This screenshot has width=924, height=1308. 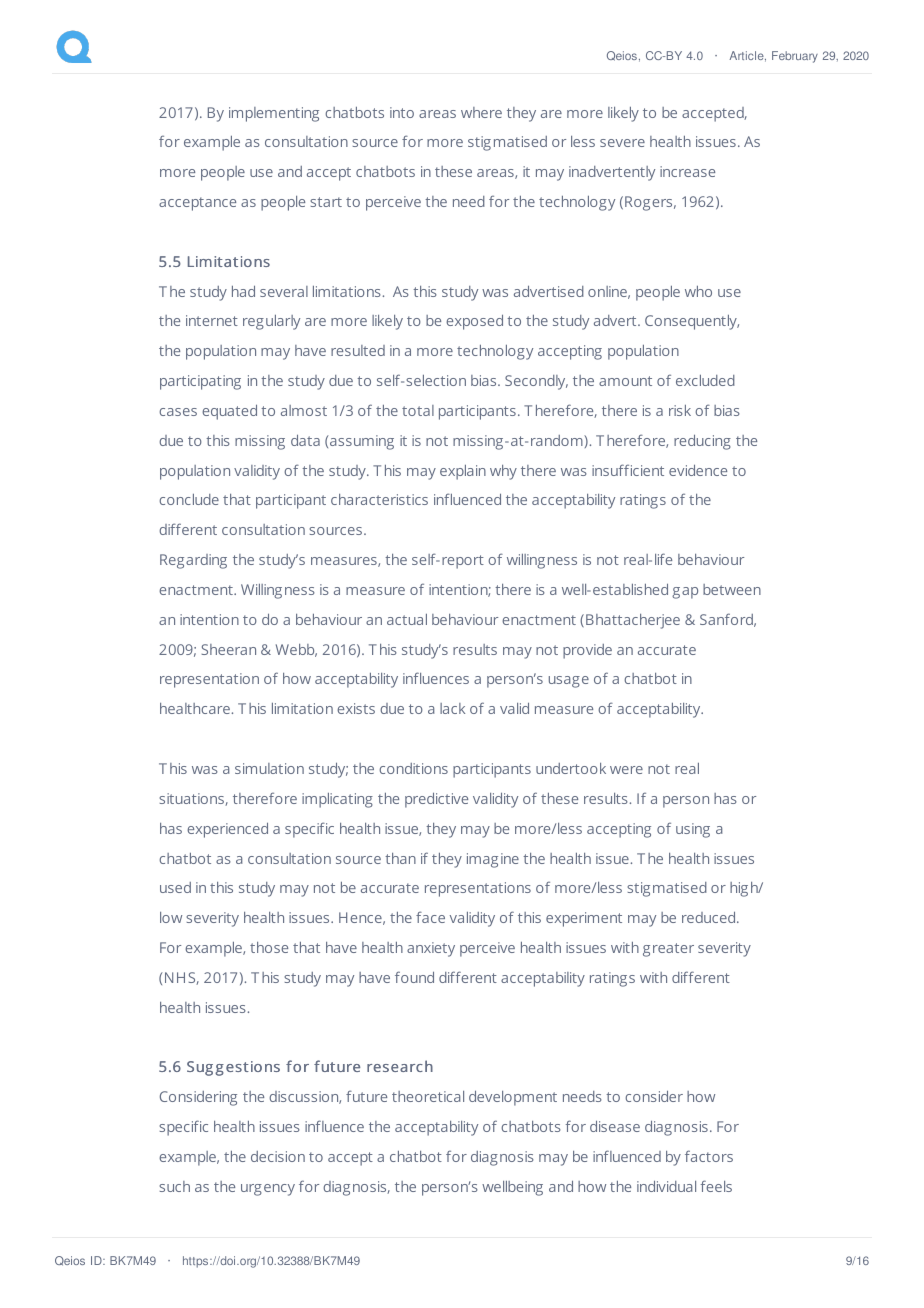 What do you see at coordinates (228, 649) in the screenshot?
I see `Sheeran` at bounding box center [228, 649].
